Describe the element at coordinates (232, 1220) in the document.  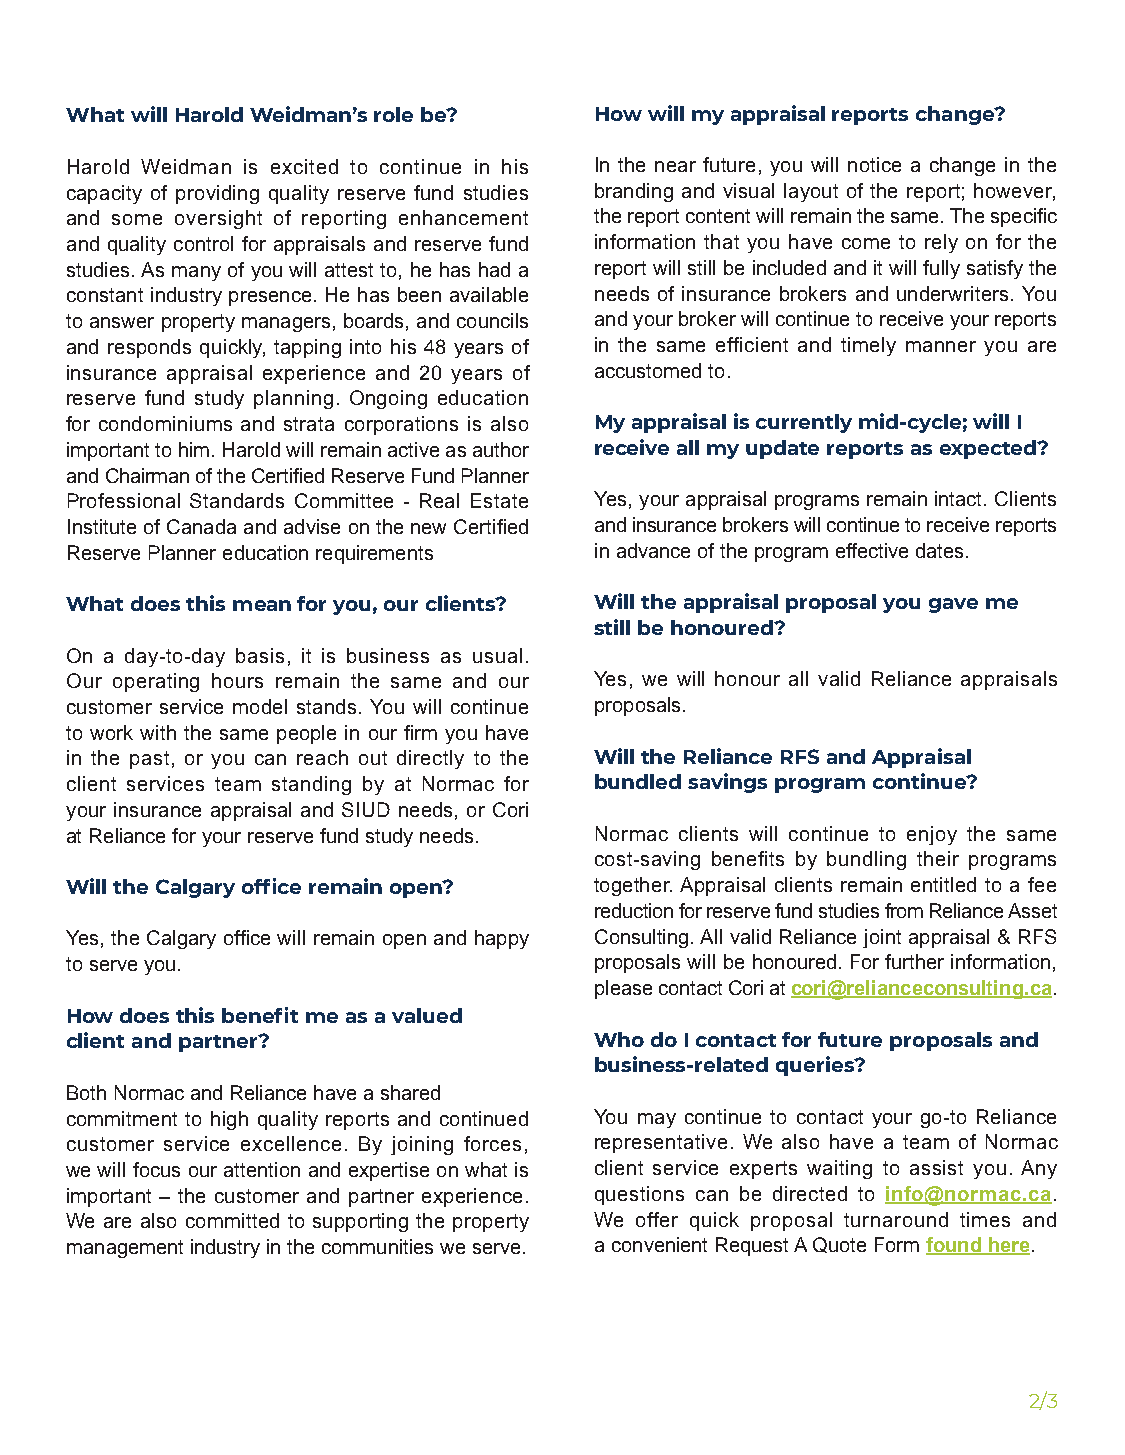
I see `committed` at that location.
